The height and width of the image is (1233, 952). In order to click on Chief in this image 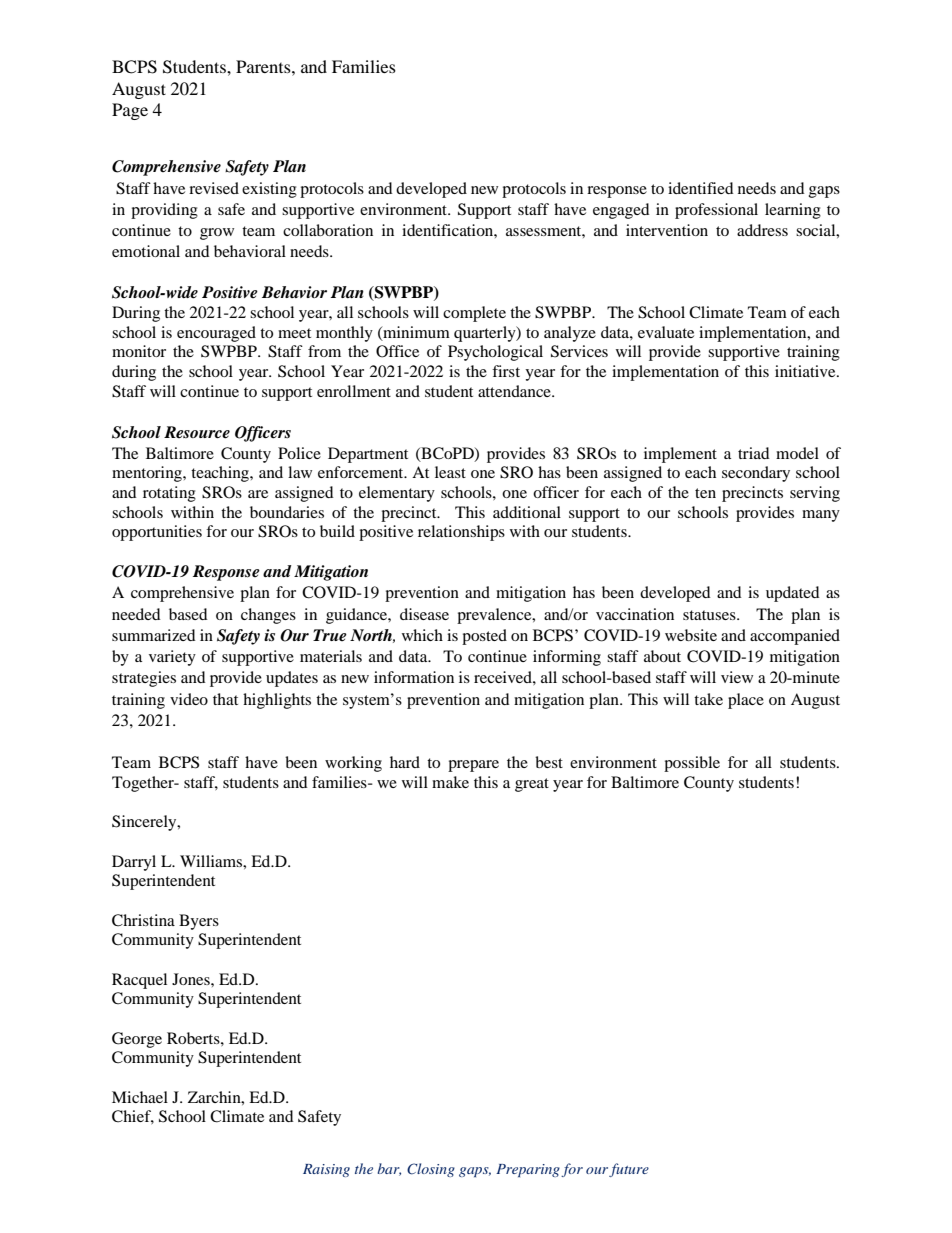, I will do `click(133, 1117)`.
